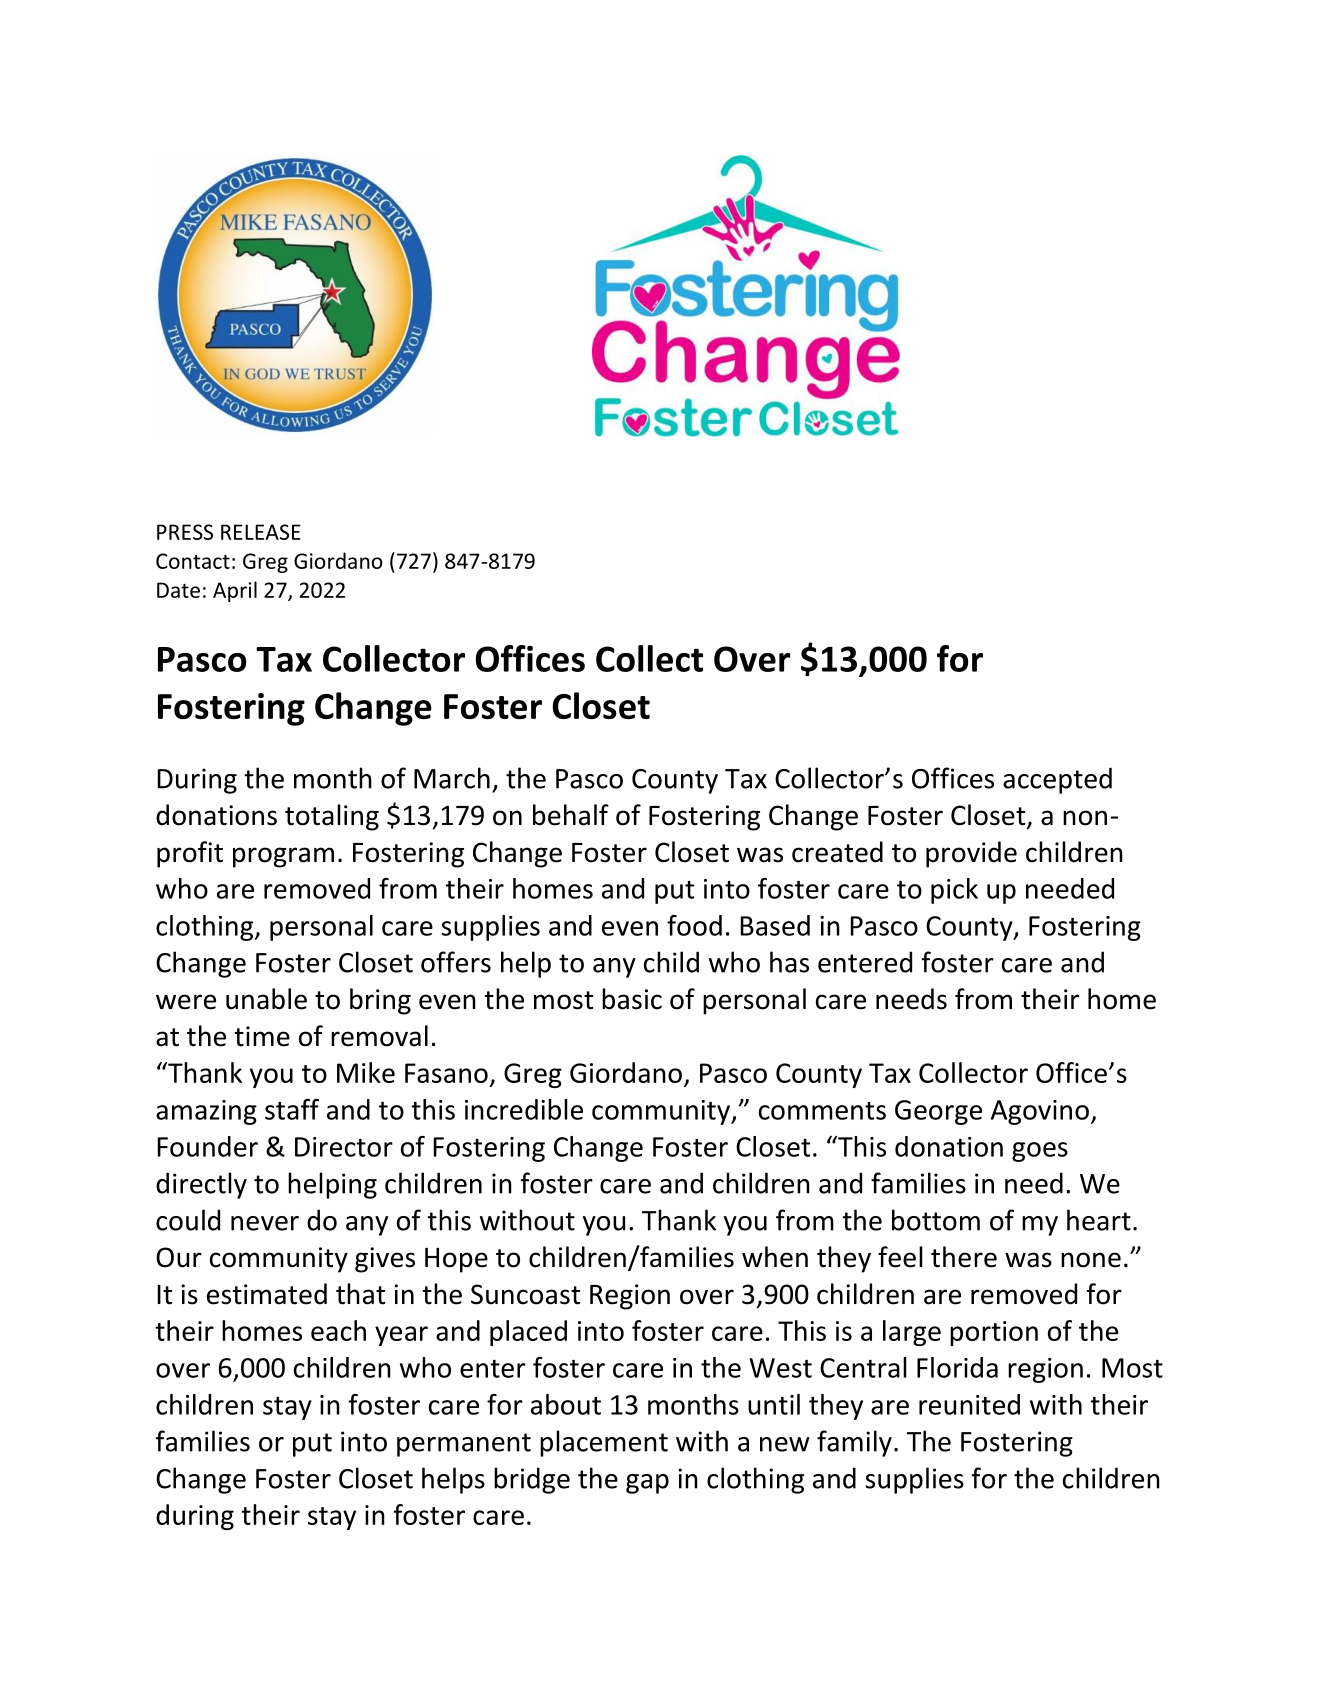 The width and height of the image is (1319, 1707). Describe the element at coordinates (332, 817) in the image. I see `totaling` at that location.
